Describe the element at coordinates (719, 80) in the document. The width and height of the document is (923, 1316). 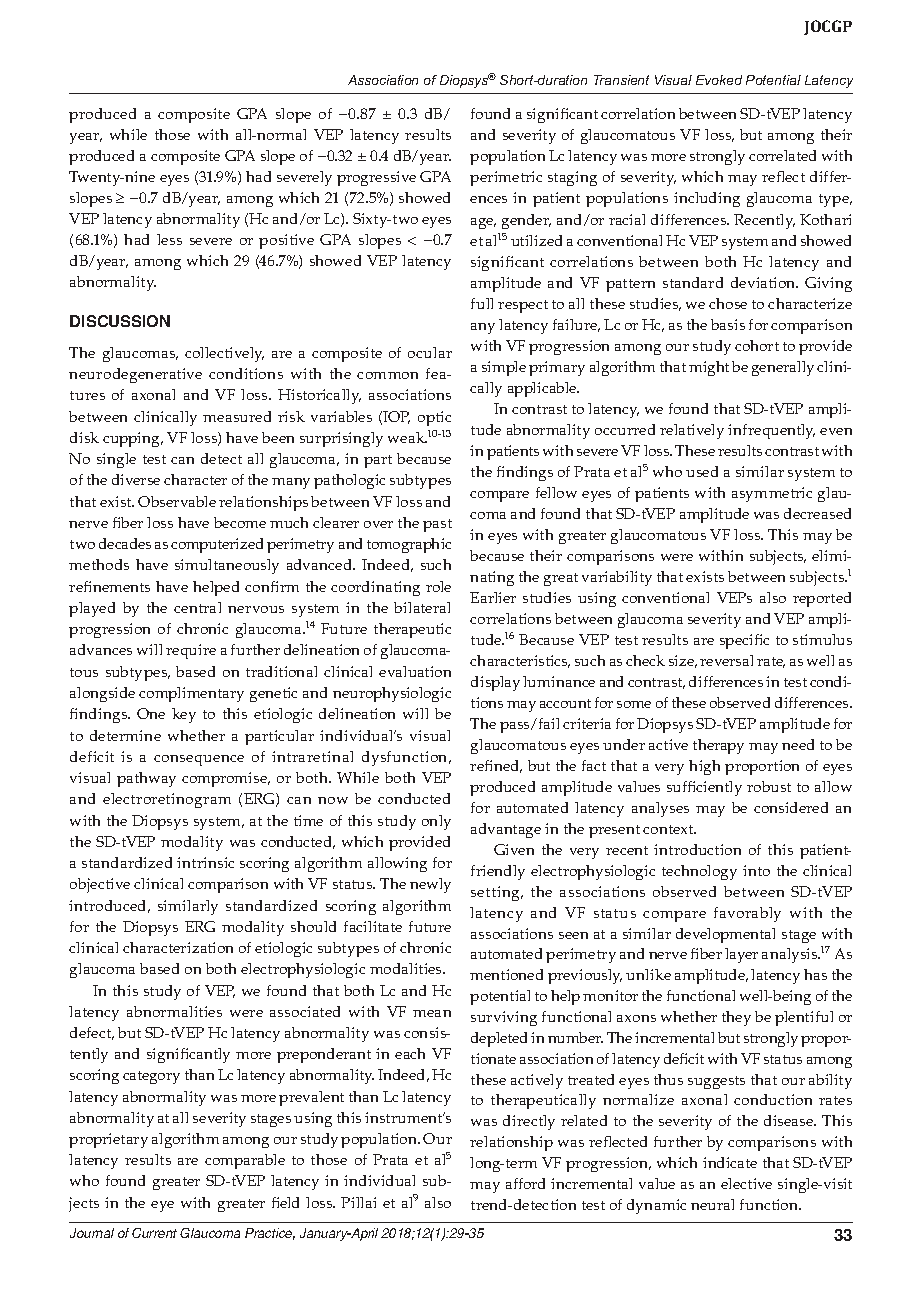
I see `Evoked` at that location.
